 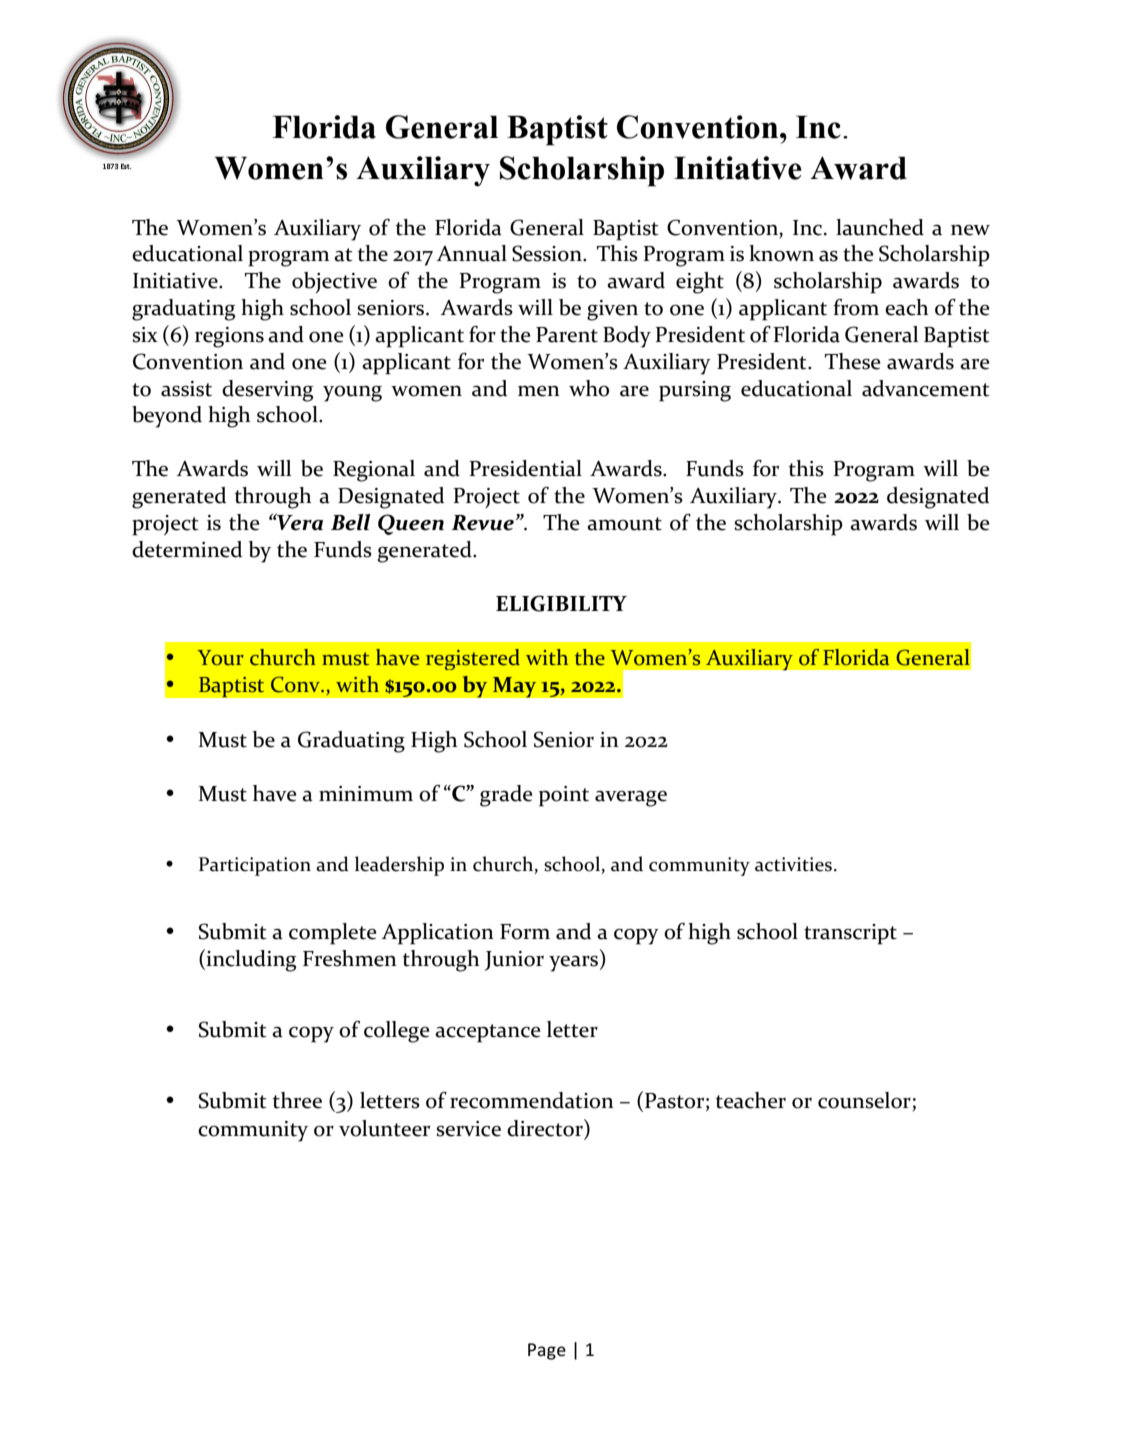 I want to click on launched, so click(x=880, y=227).
